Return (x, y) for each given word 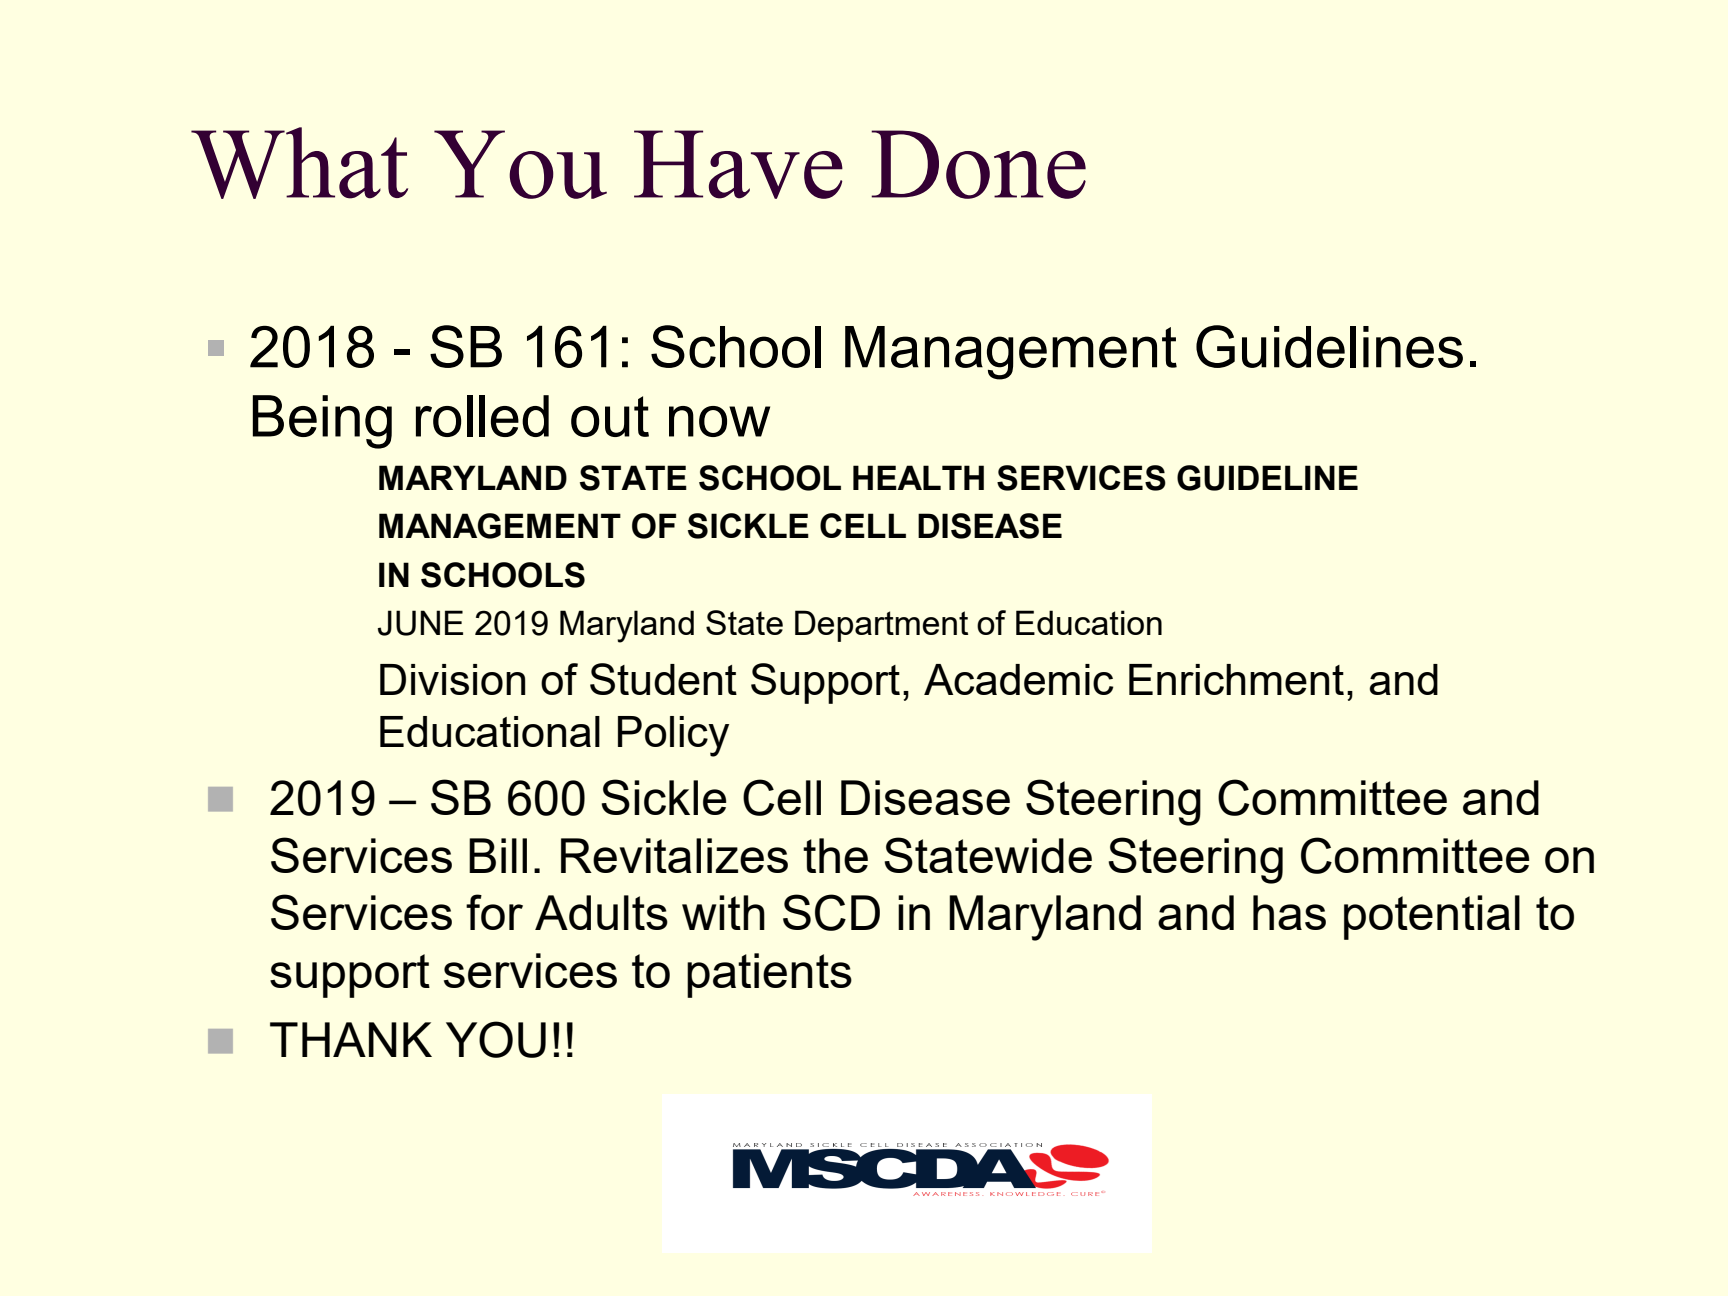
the (835, 855)
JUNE (420, 623)
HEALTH (918, 477)
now (719, 421)
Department (881, 626)
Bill (498, 855)
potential (1432, 917)
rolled (482, 416)
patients (769, 975)
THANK (351, 1039)
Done (978, 164)
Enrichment (1236, 679)
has (1289, 912)
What (299, 163)
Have (738, 164)
